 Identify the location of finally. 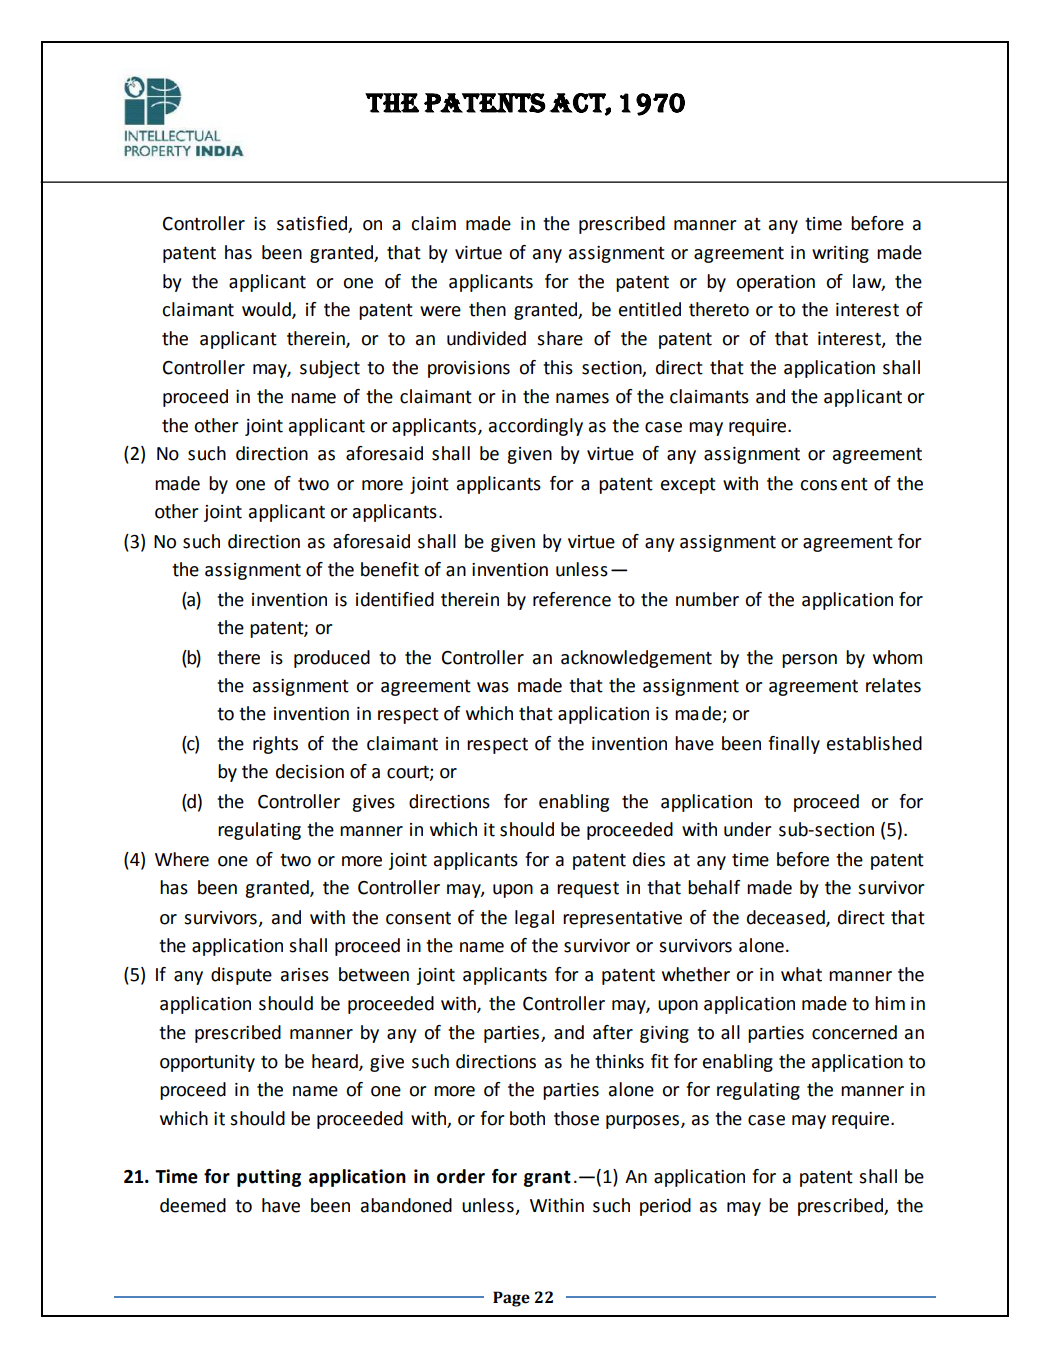
(794, 745).
